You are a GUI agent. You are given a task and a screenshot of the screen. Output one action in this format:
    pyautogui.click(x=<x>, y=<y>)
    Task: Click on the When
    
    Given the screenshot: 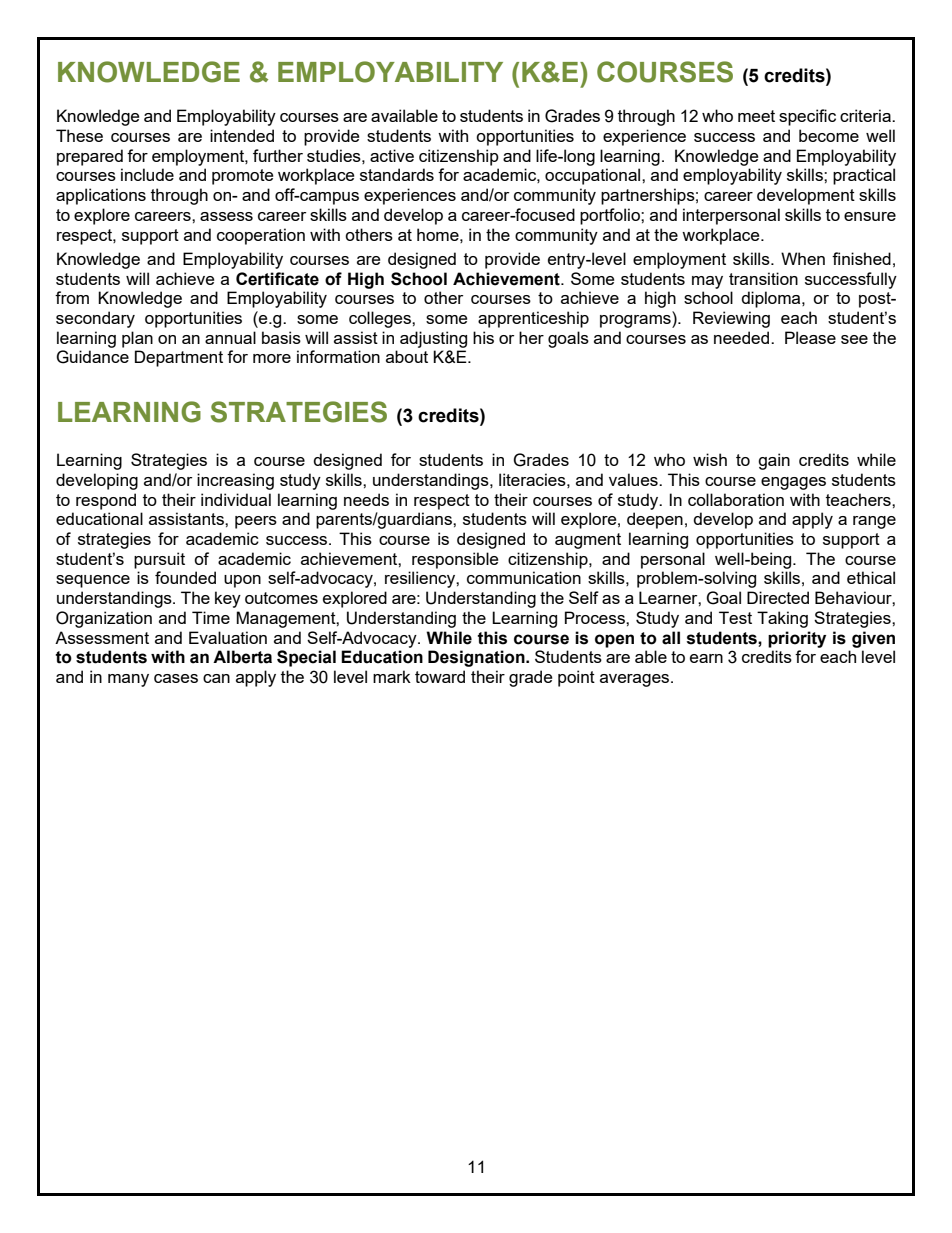 What is the action you would take?
    pyautogui.click(x=803, y=258)
